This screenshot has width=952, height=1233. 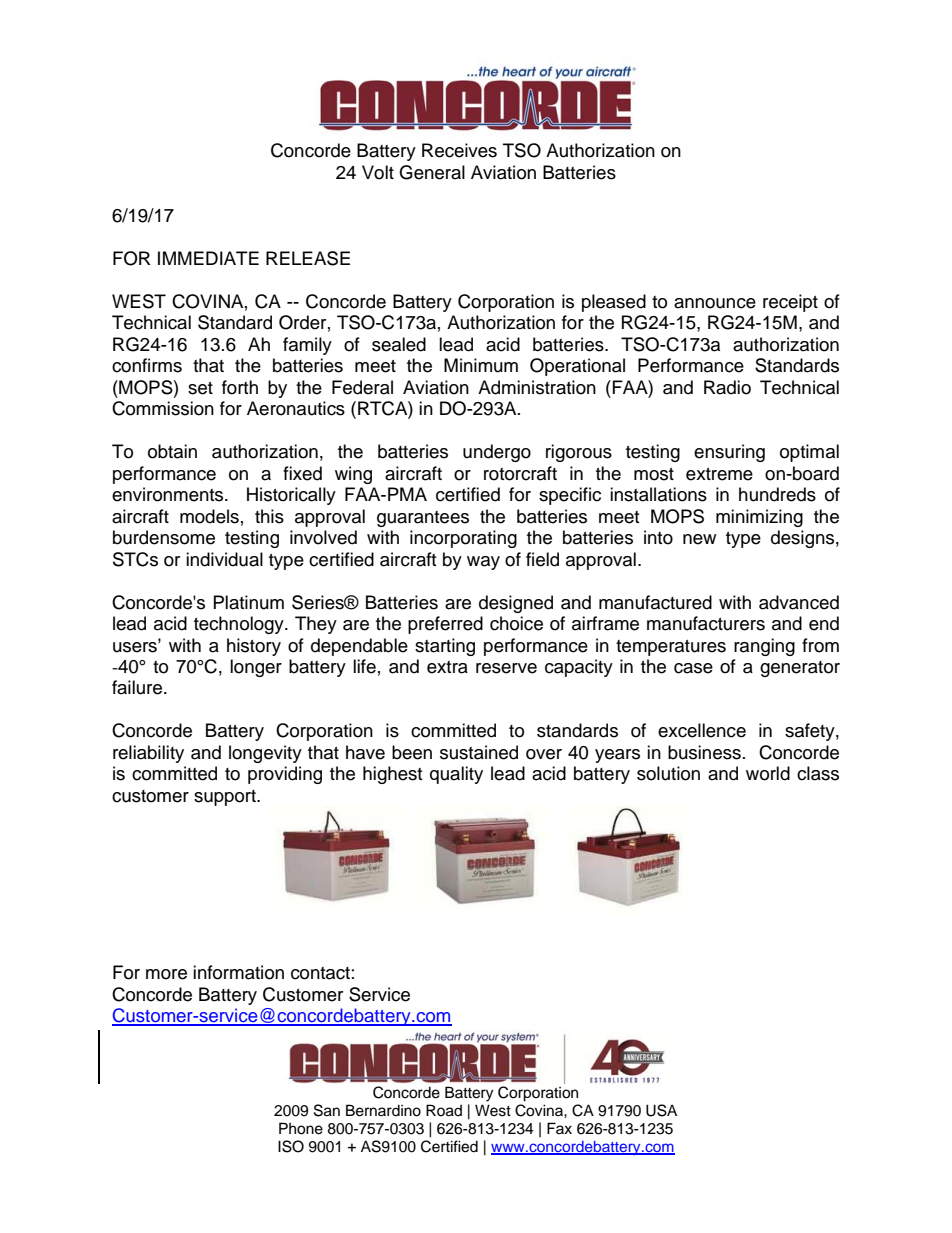 What do you see at coordinates (208, 258) in the screenshot?
I see `IMMEDIATE` at bounding box center [208, 258].
